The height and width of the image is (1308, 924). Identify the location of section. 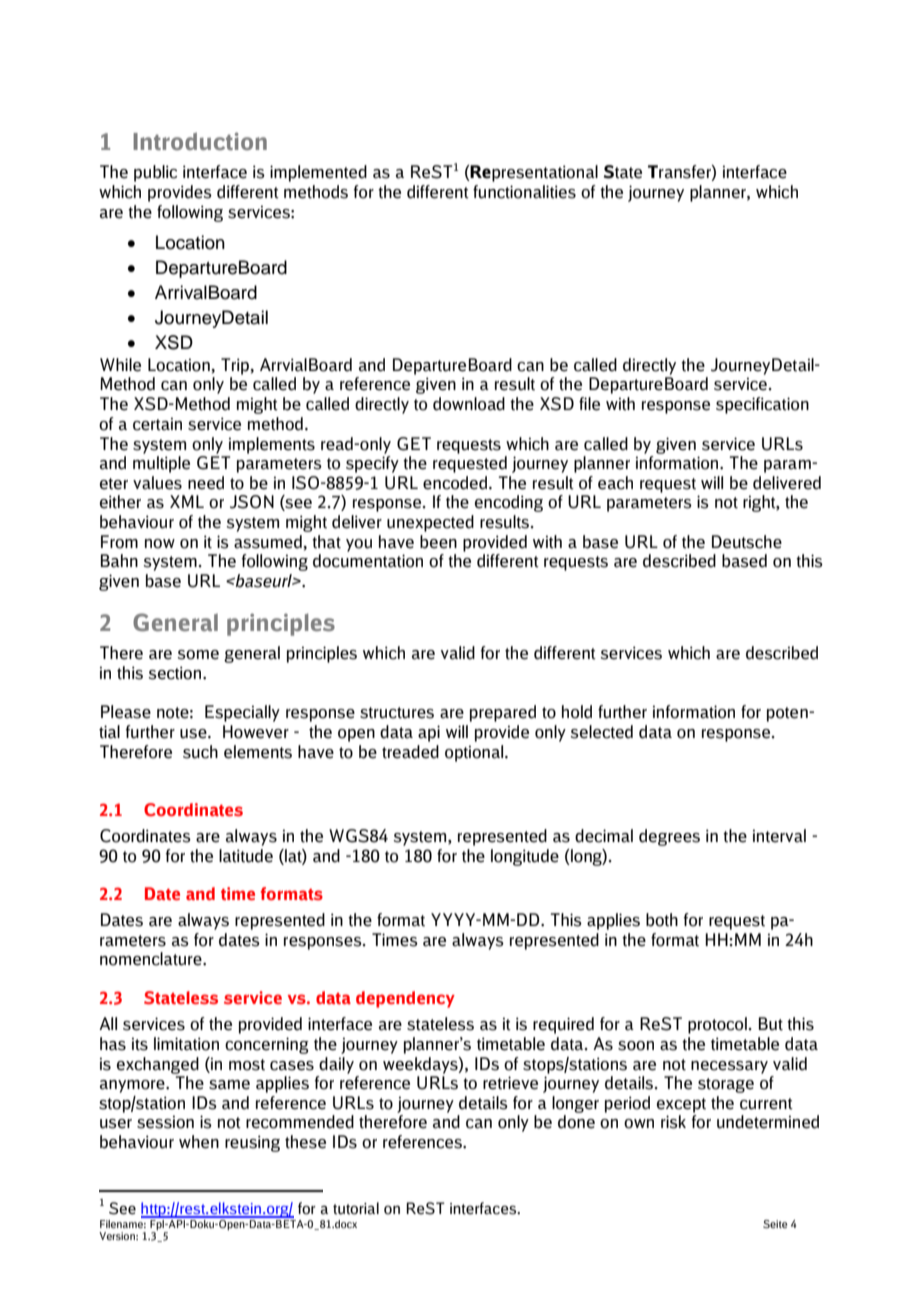
(176, 673).
